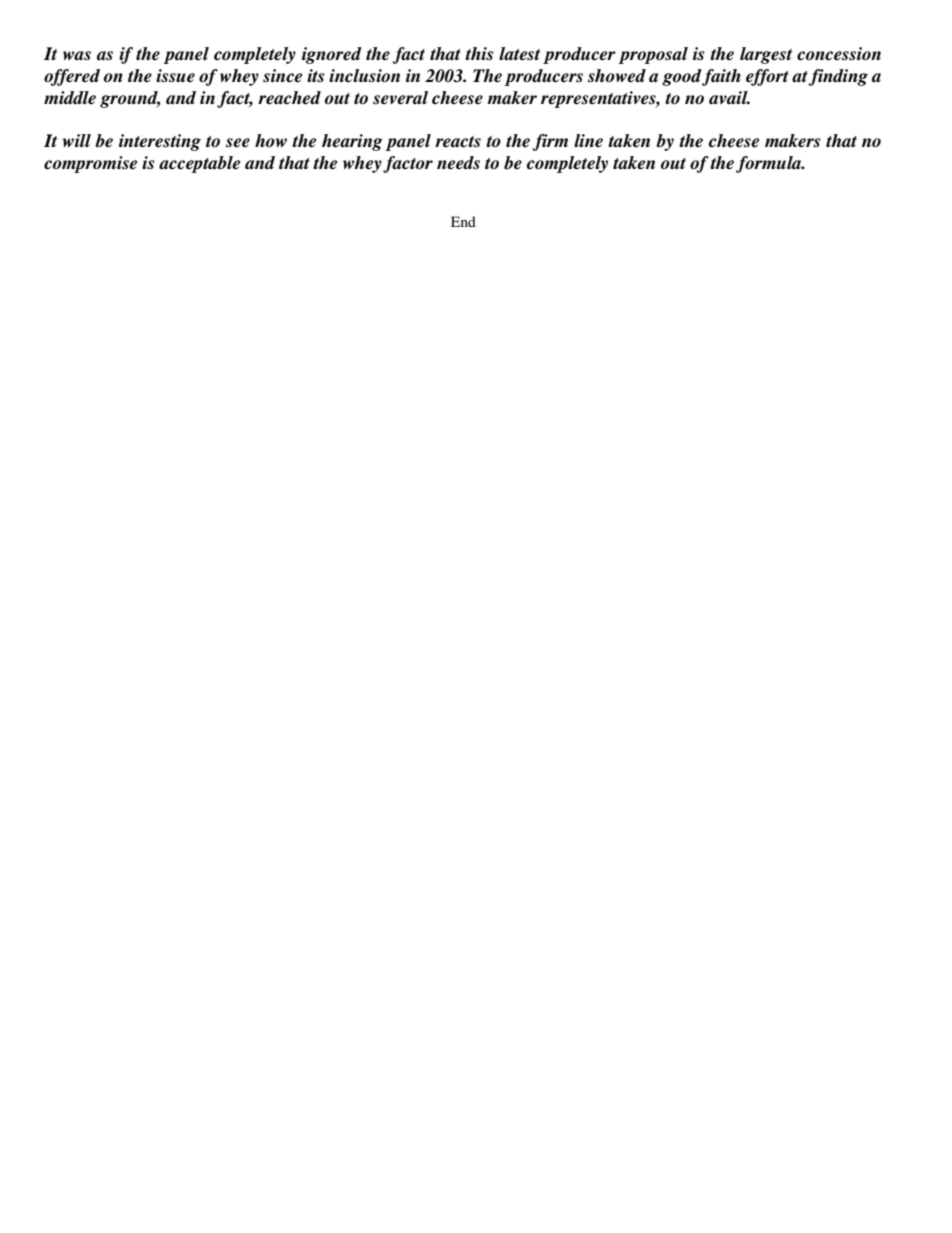  I want to click on hearing, so click(352, 142).
